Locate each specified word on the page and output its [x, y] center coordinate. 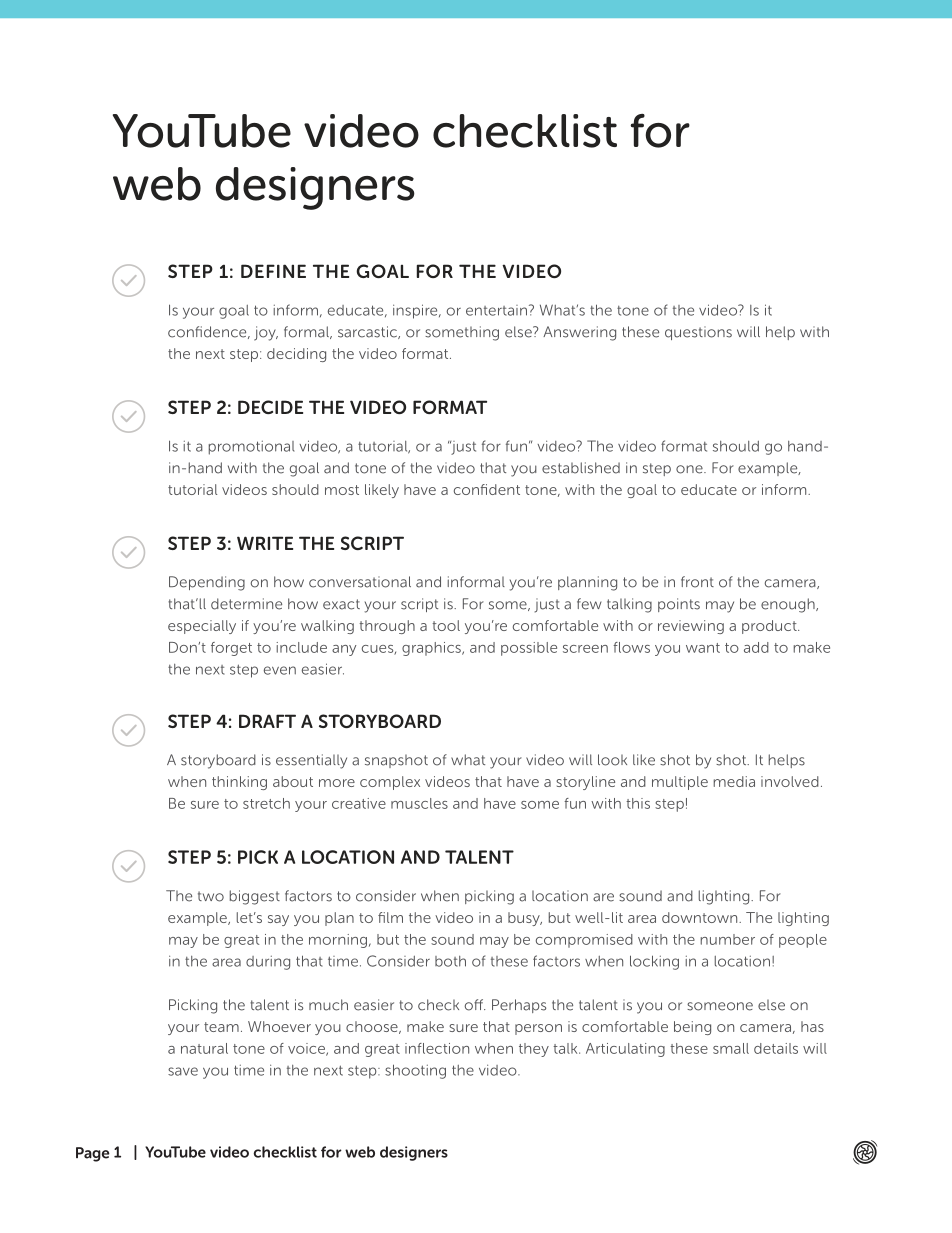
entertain [496, 310]
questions [698, 333]
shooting [415, 1071]
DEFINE [273, 271]
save [183, 1071]
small [731, 1048]
